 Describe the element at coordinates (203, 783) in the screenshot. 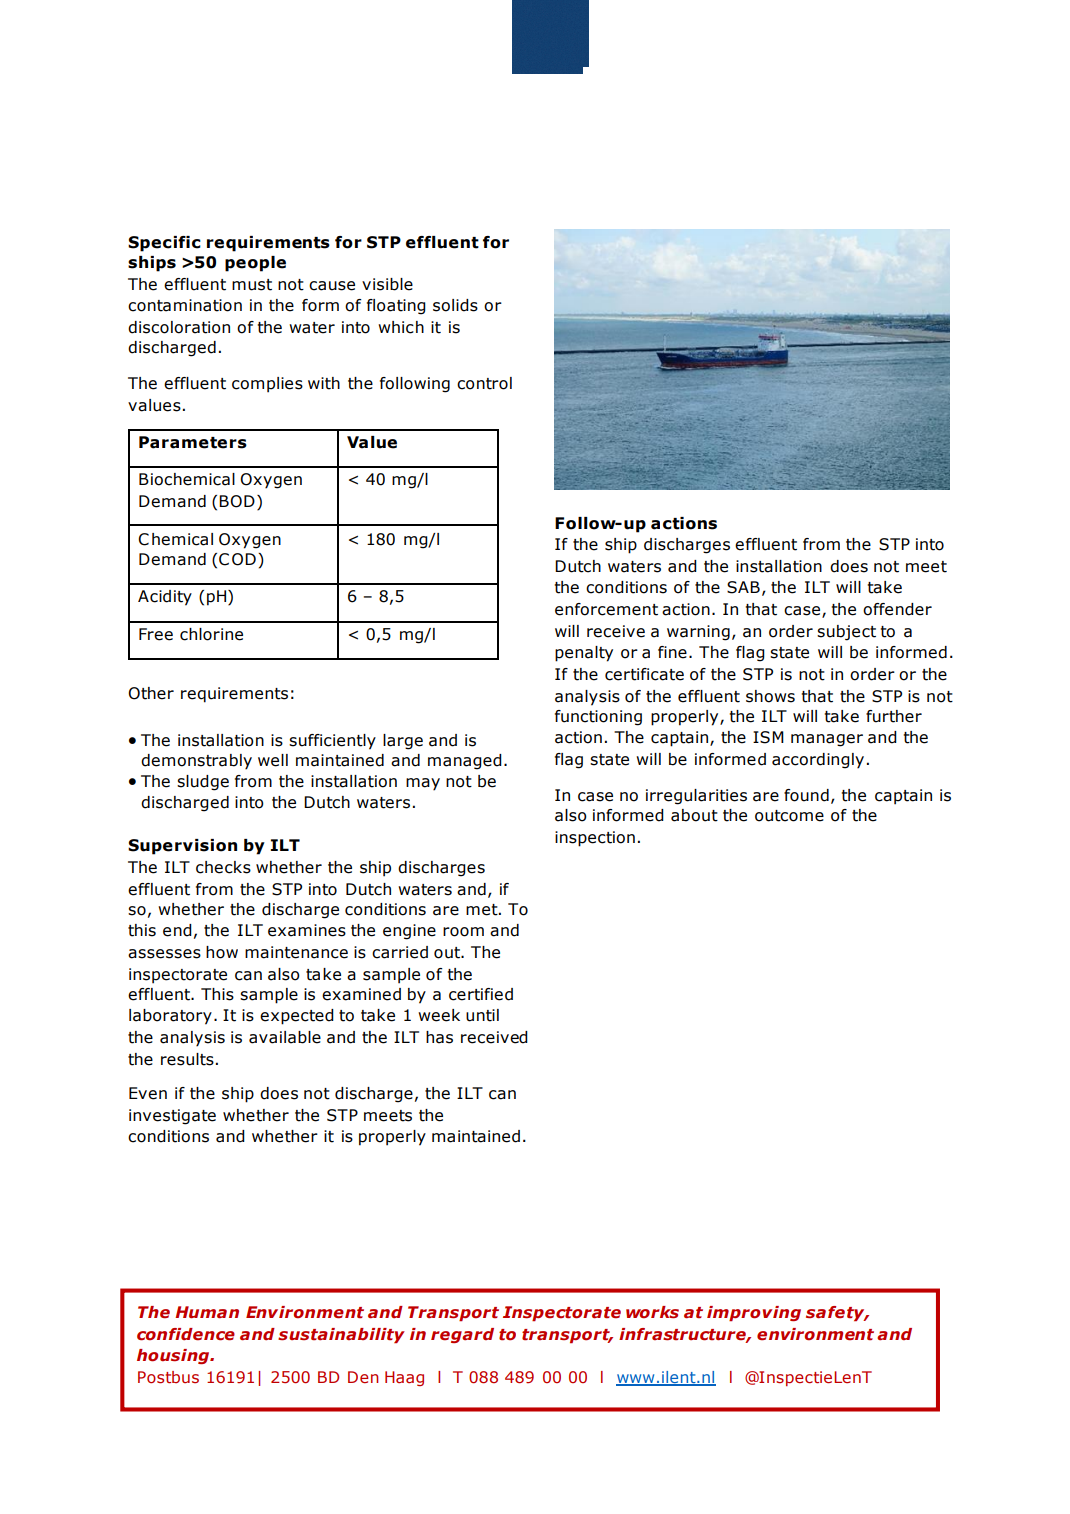

I see `sludge` at that location.
